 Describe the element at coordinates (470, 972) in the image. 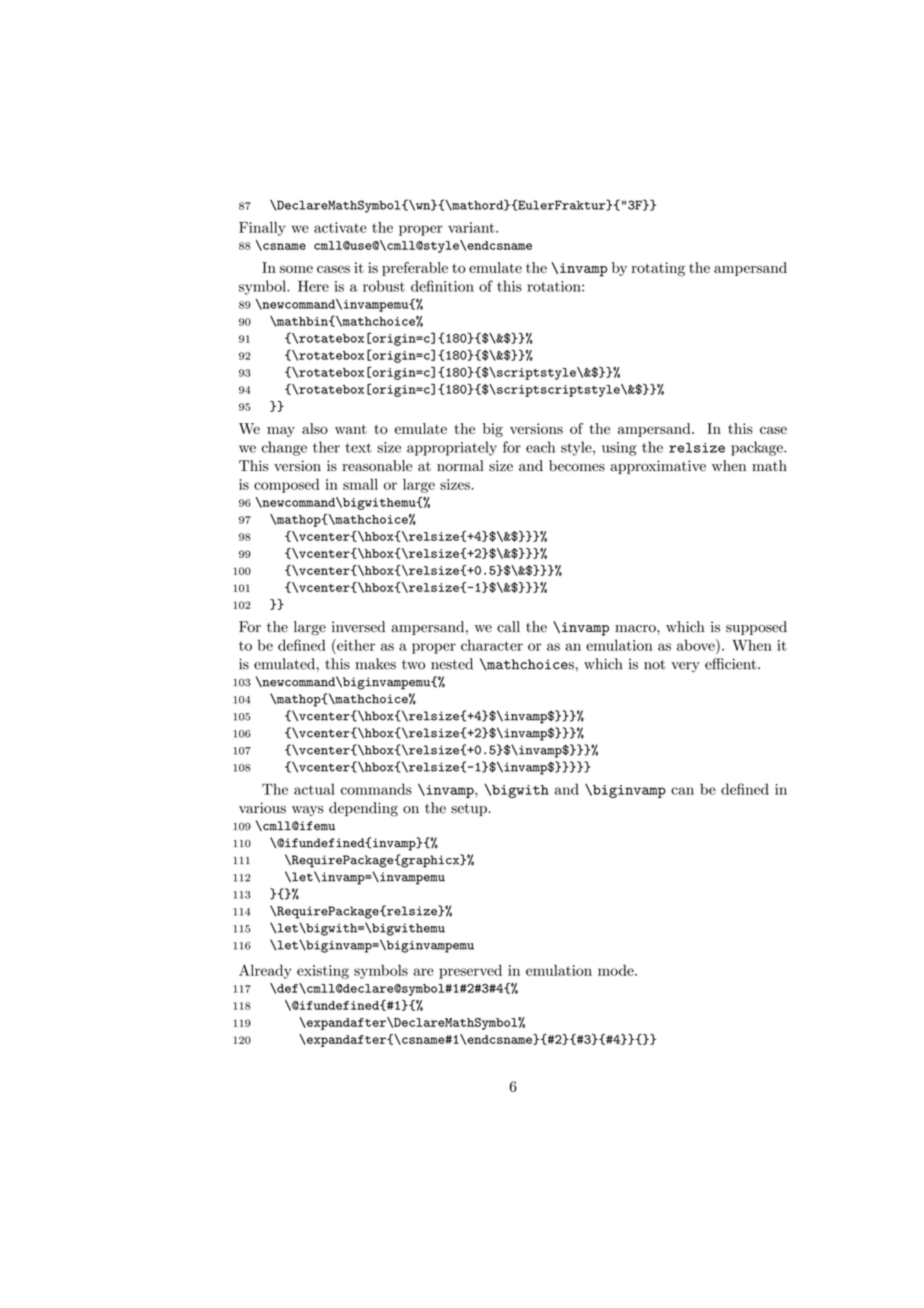

I see `preserved` at that location.
